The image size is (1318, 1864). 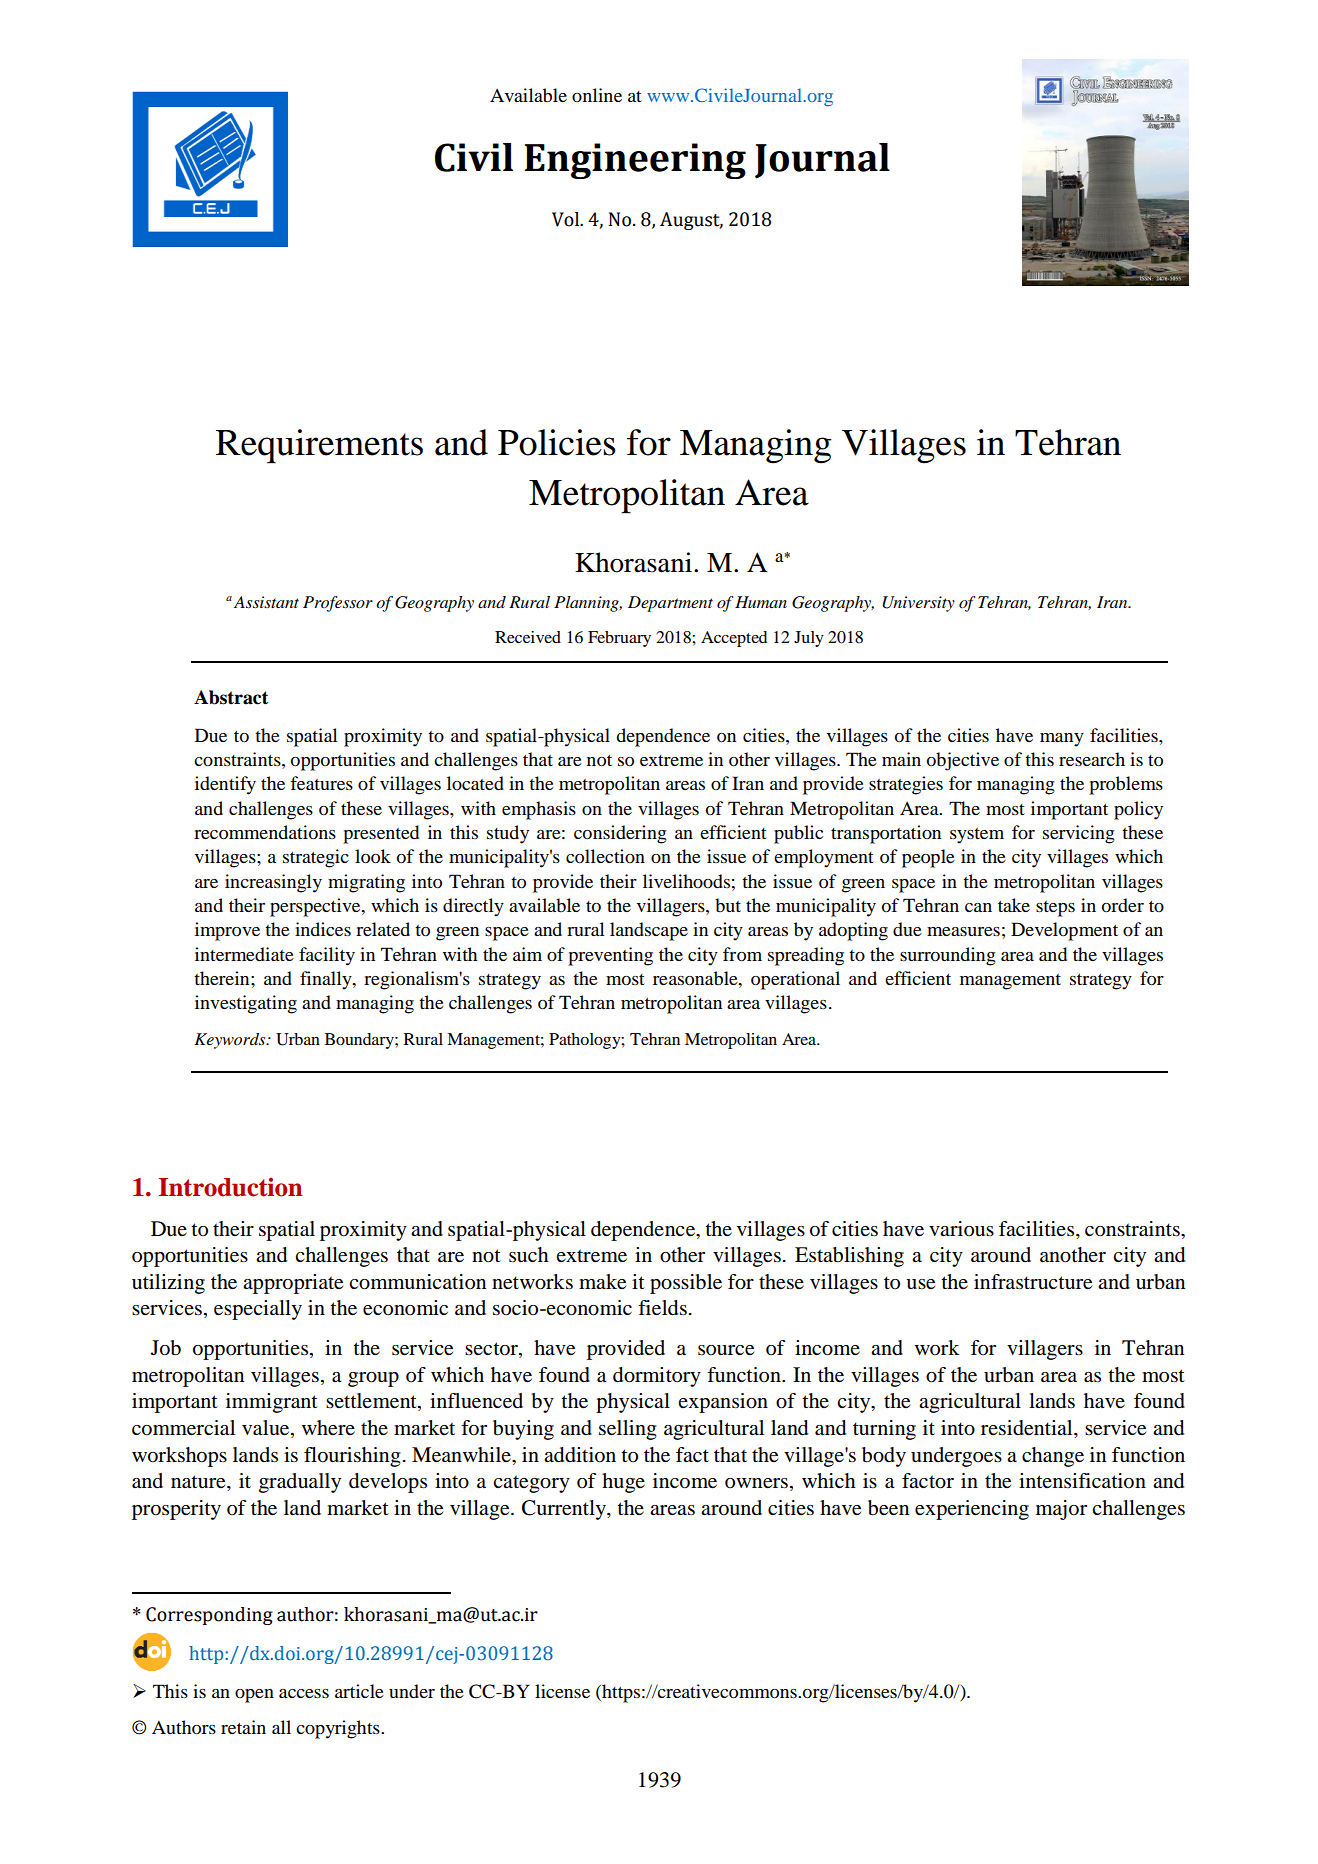 What do you see at coordinates (610, 956) in the page?
I see `preventing` at bounding box center [610, 956].
